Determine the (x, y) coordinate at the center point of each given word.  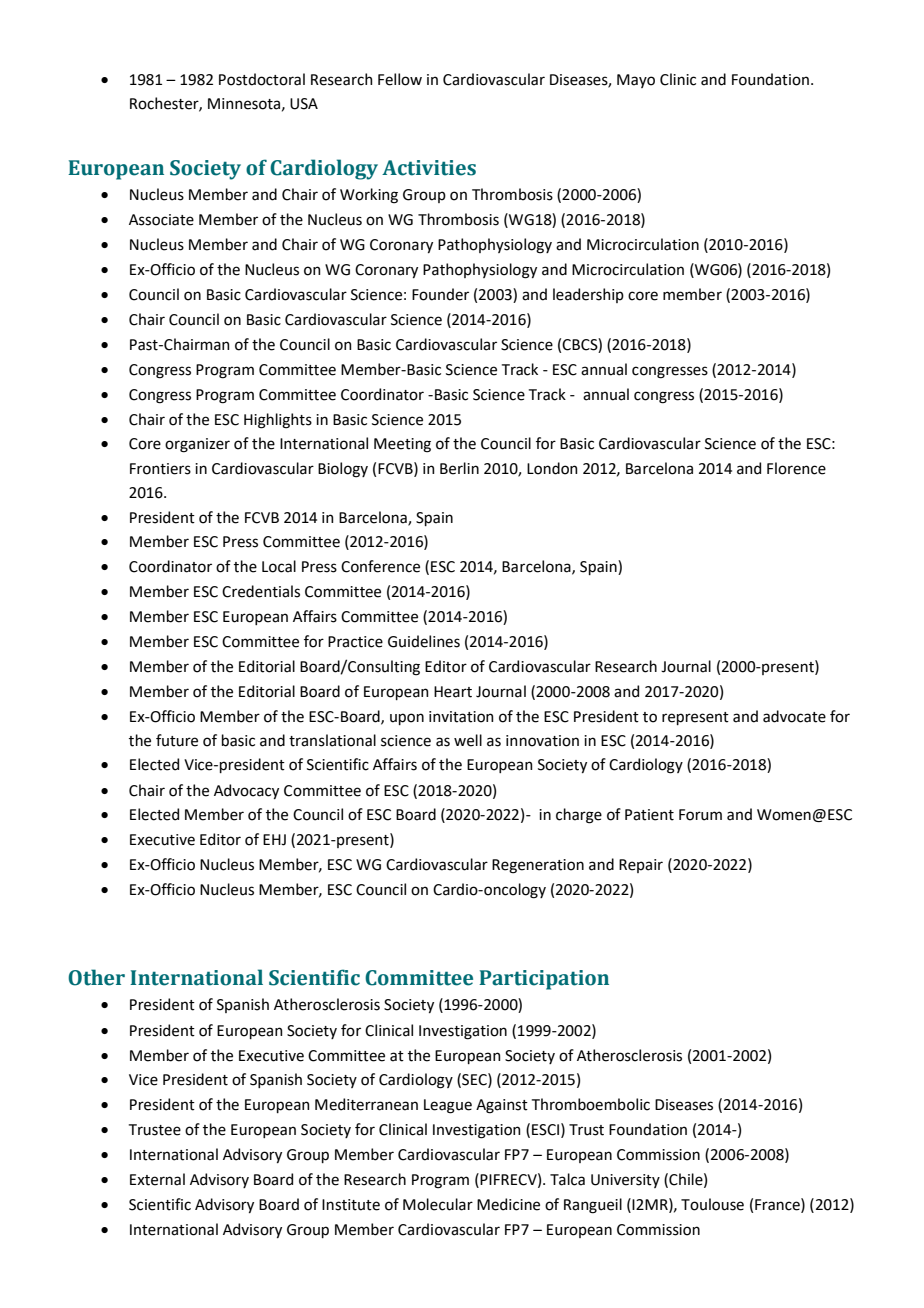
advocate (794, 716)
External (157, 1179)
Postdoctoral (262, 79)
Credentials (261, 591)
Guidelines (424, 641)
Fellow (400, 79)
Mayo (636, 81)
